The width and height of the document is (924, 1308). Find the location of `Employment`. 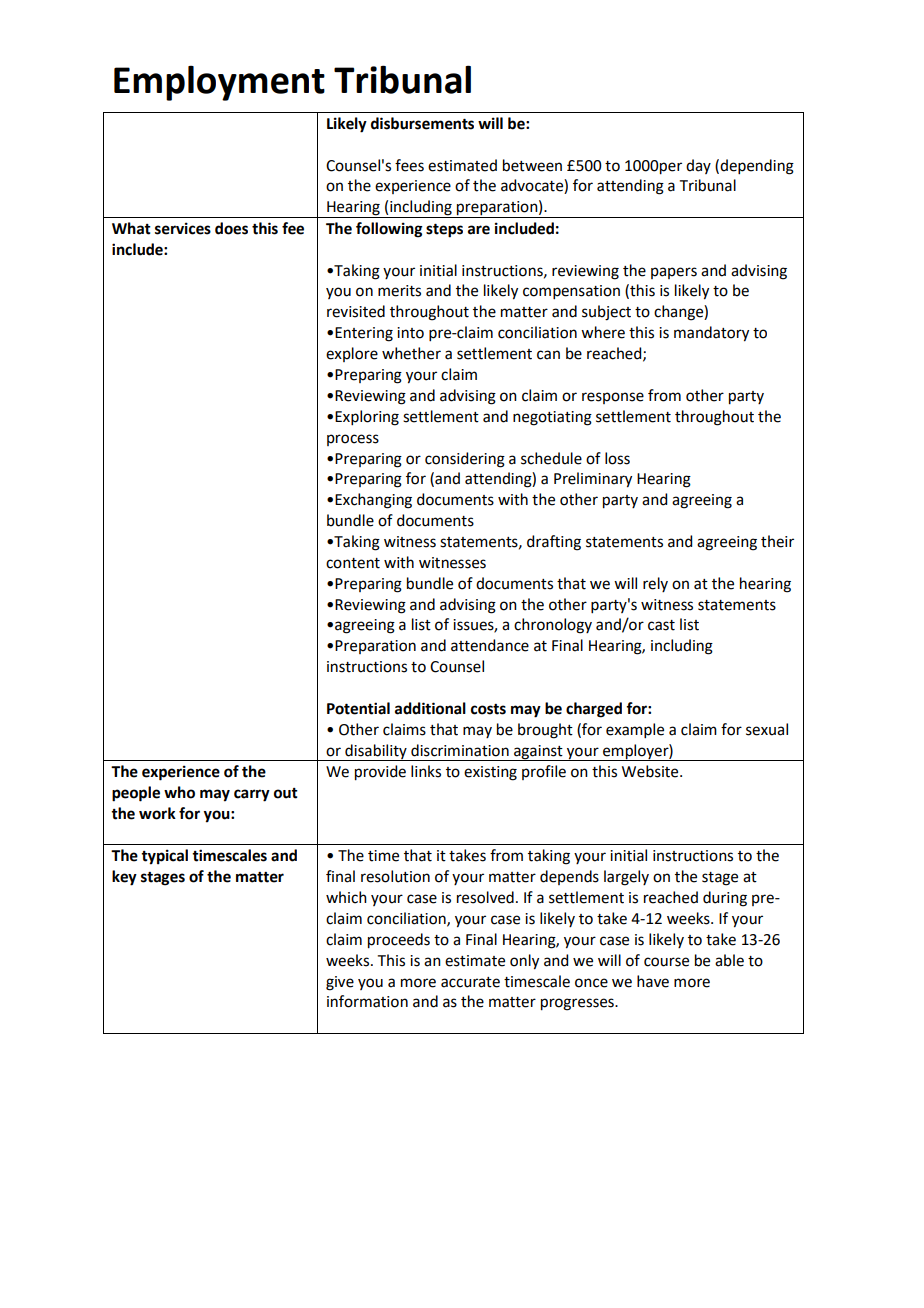

Employment is located at coordinates (219, 83).
